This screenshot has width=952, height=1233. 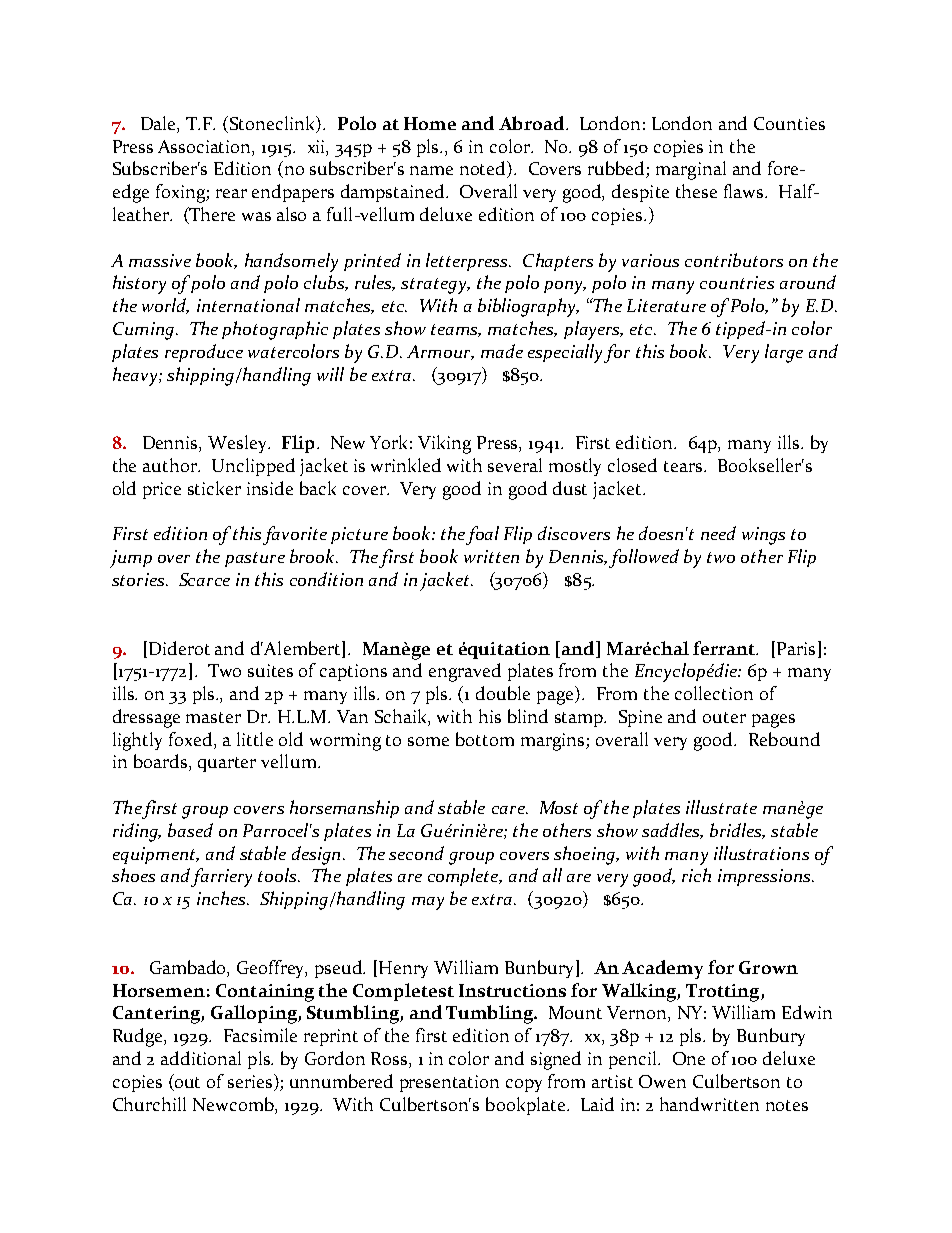 I want to click on illustrate, so click(x=721, y=807).
